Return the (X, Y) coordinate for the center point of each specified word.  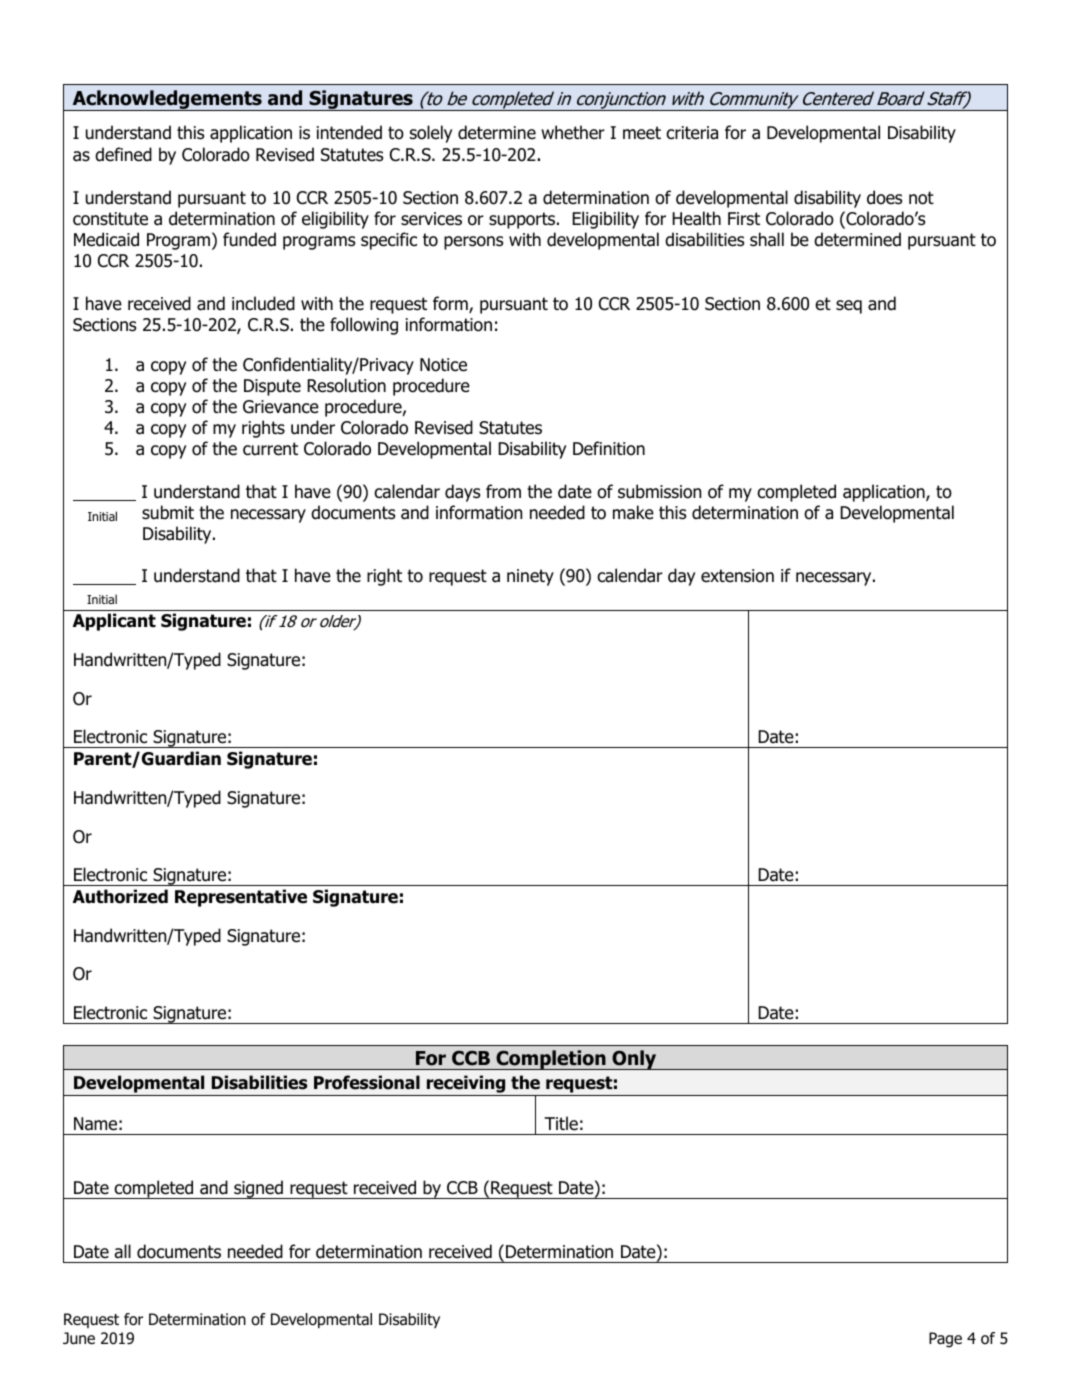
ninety (530, 577)
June (79, 1338)
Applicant (114, 622)
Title (561, 1123)
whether (573, 132)
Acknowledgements (167, 100)
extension (737, 576)
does (884, 197)
